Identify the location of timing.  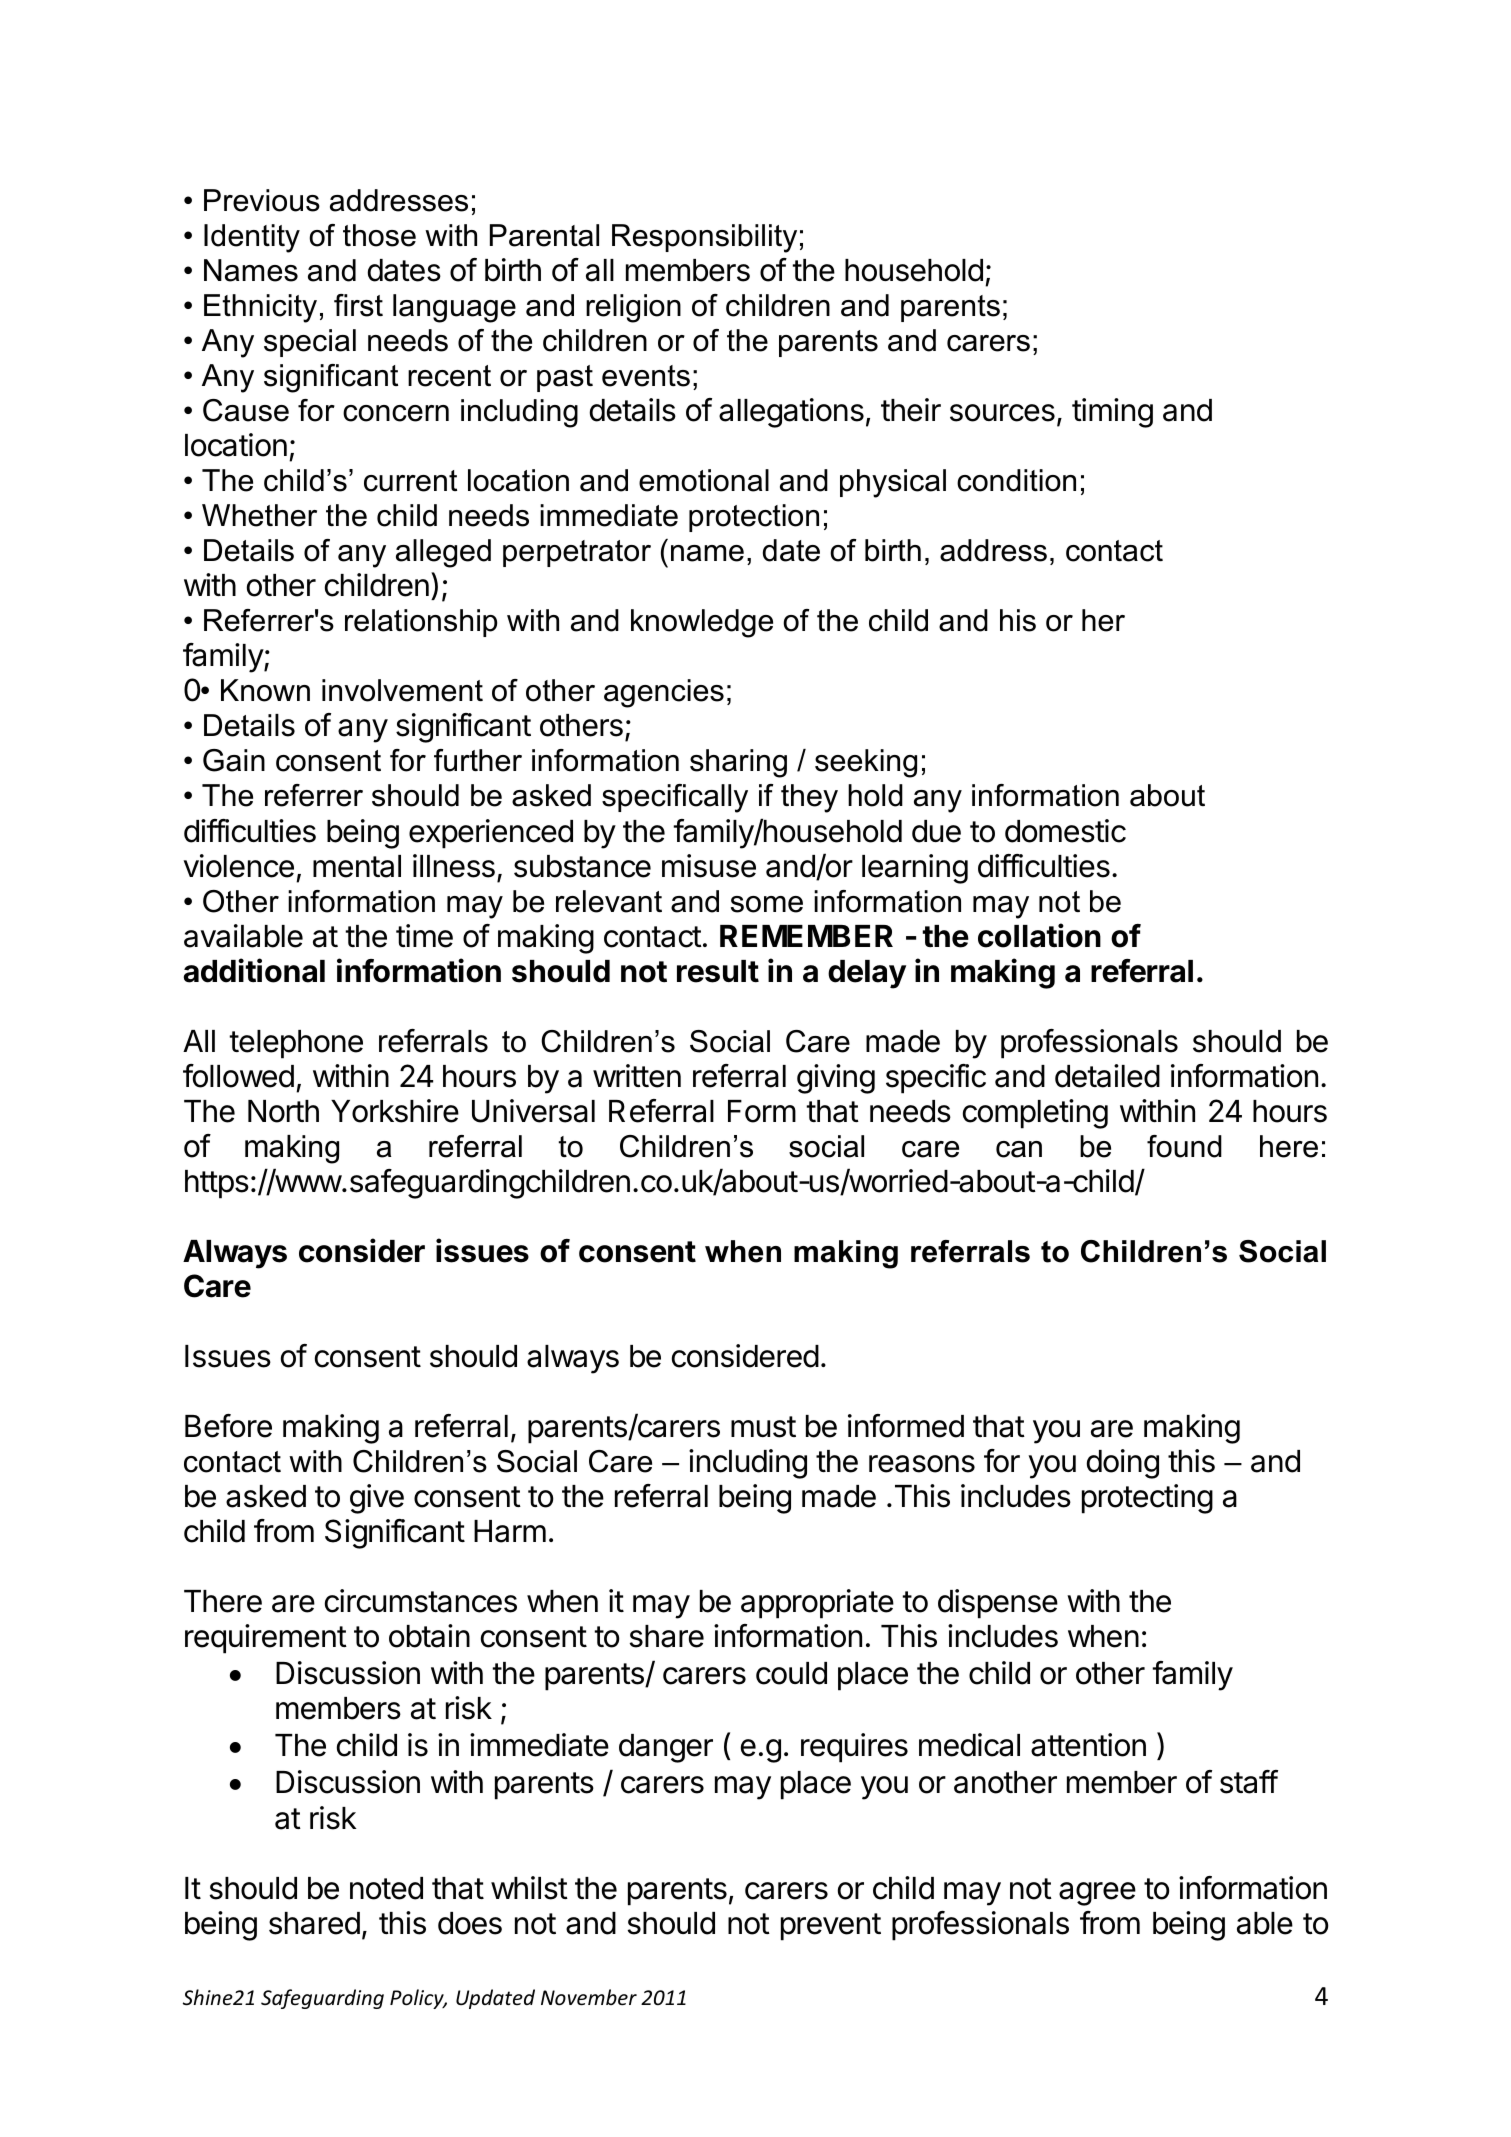
(1112, 413).
